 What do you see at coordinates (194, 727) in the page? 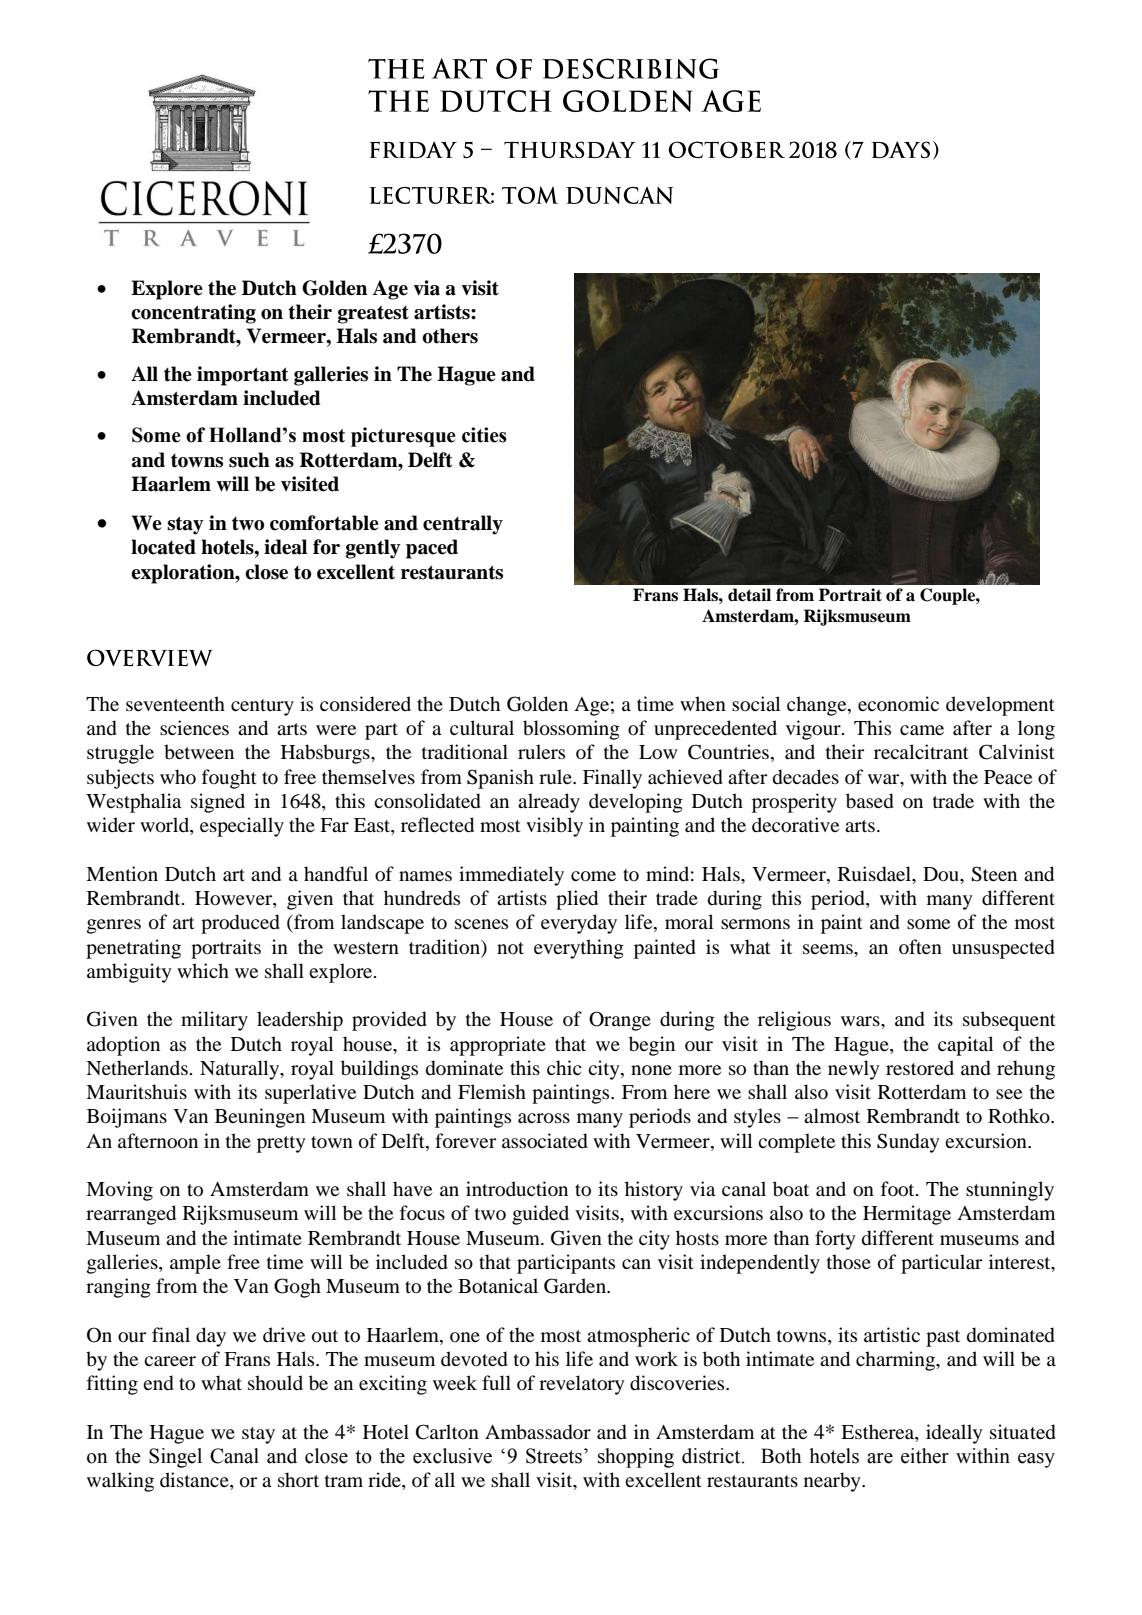
I see `sciences` at bounding box center [194, 727].
